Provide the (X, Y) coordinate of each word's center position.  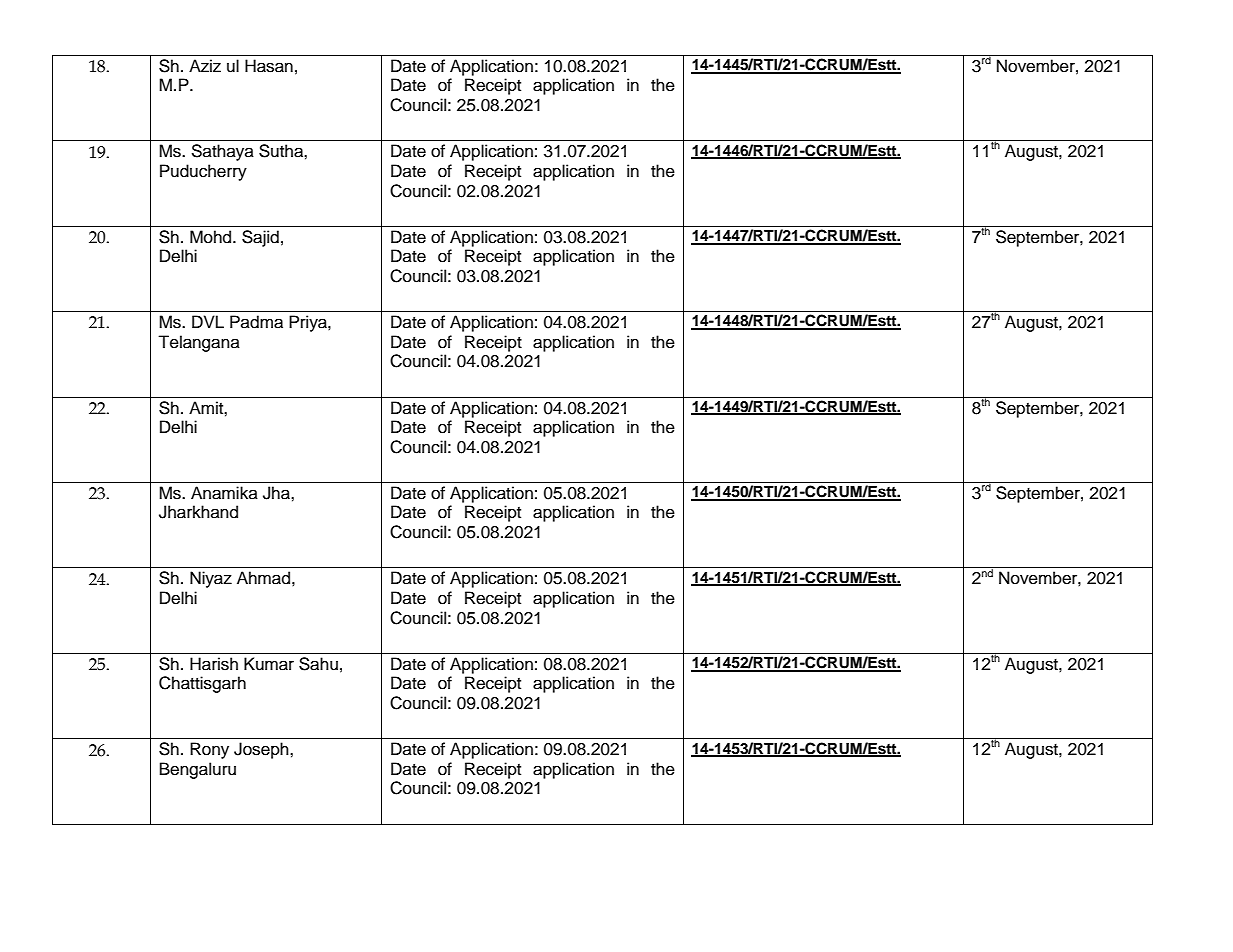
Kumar (269, 664)
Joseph (262, 750)
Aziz (205, 65)
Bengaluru (198, 770)
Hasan (269, 66)
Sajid (260, 238)
